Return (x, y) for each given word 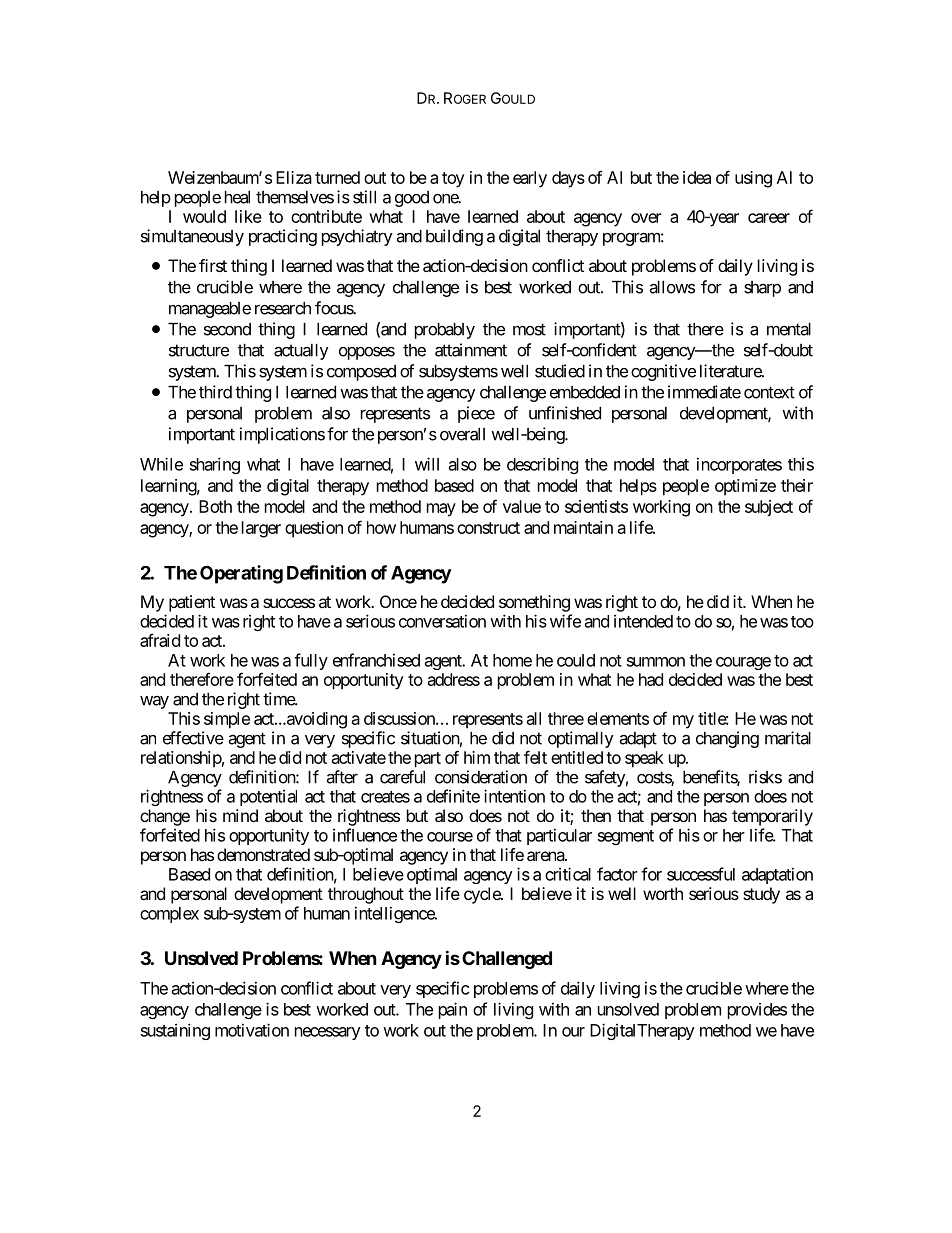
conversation (442, 621)
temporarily (772, 817)
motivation (252, 1030)
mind (240, 815)
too (802, 622)
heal (237, 197)
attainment (471, 350)
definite (453, 796)
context (769, 392)
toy (453, 180)
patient (192, 603)
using (753, 179)
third (215, 392)
